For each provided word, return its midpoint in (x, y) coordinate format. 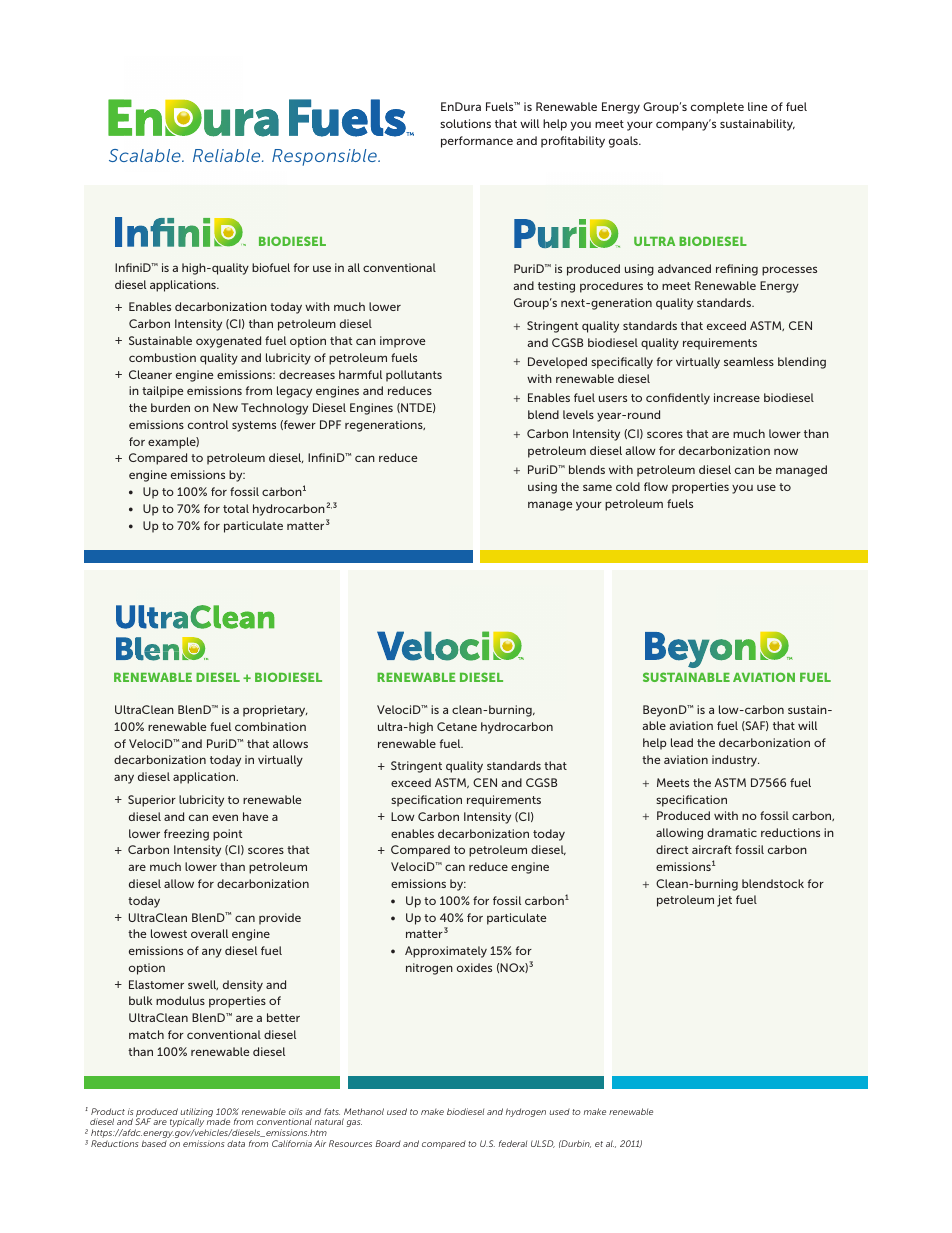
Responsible (325, 157)
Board (388, 1143)
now (786, 451)
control (208, 424)
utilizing (196, 1113)
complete (717, 108)
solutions (465, 123)
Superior (152, 801)
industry (735, 761)
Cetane (457, 726)
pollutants (414, 376)
